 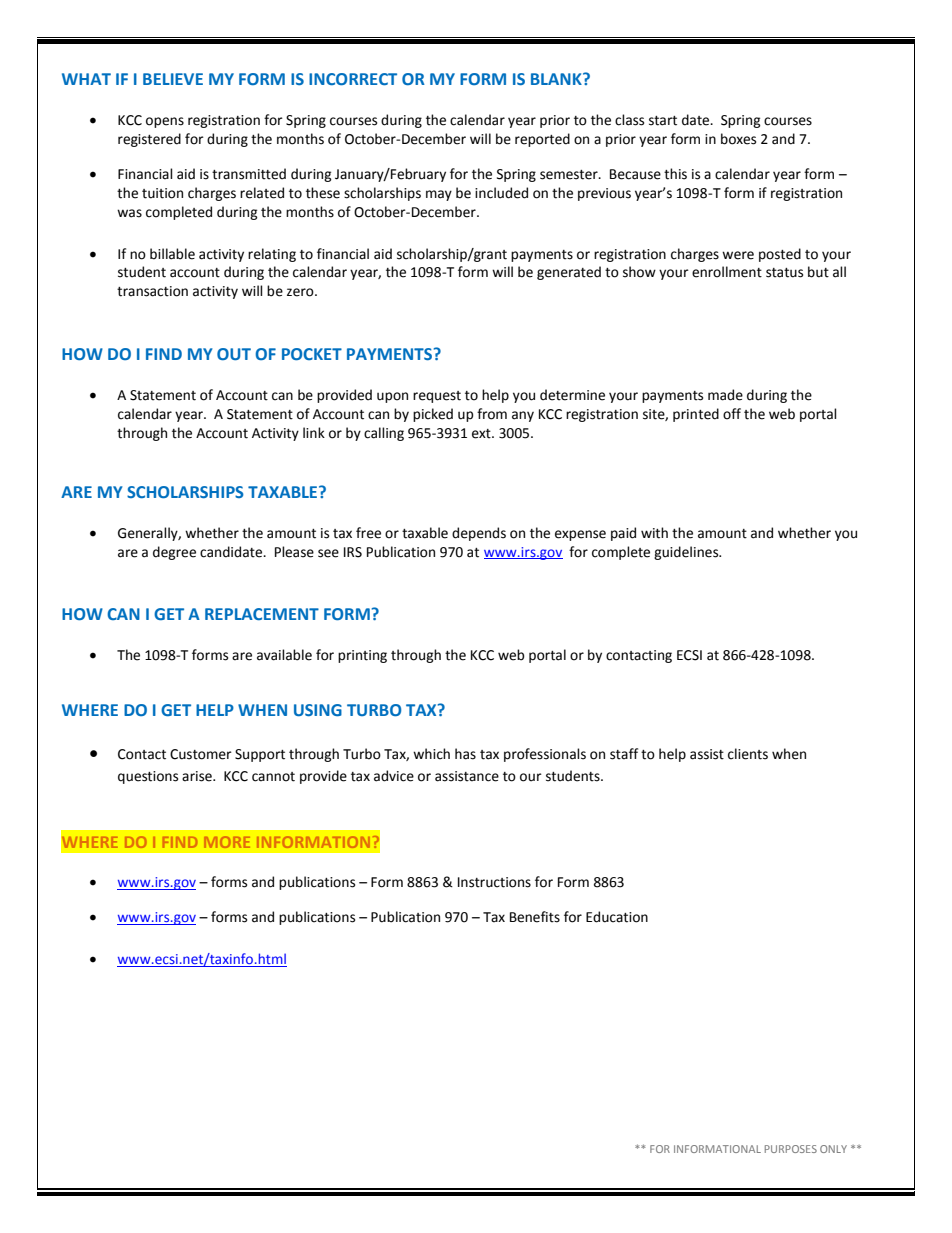 I want to click on depends, so click(x=479, y=534).
